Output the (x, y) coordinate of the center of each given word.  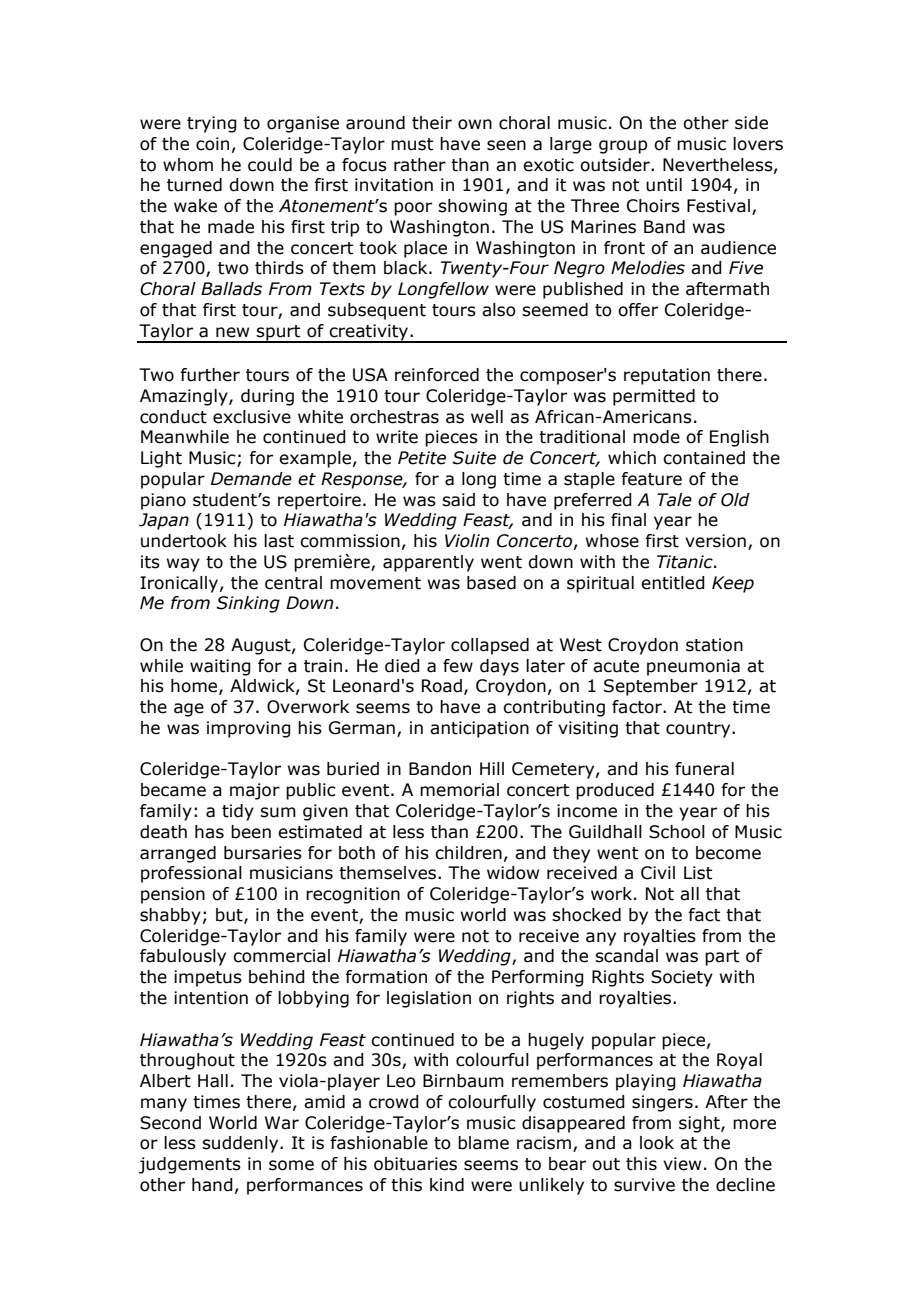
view (682, 1164)
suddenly (241, 1144)
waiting (220, 667)
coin (212, 144)
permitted (654, 397)
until (664, 185)
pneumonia (693, 667)
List (698, 873)
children (468, 853)
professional (191, 874)
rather (420, 165)
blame (483, 1143)
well (487, 417)
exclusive (252, 417)
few (458, 666)
